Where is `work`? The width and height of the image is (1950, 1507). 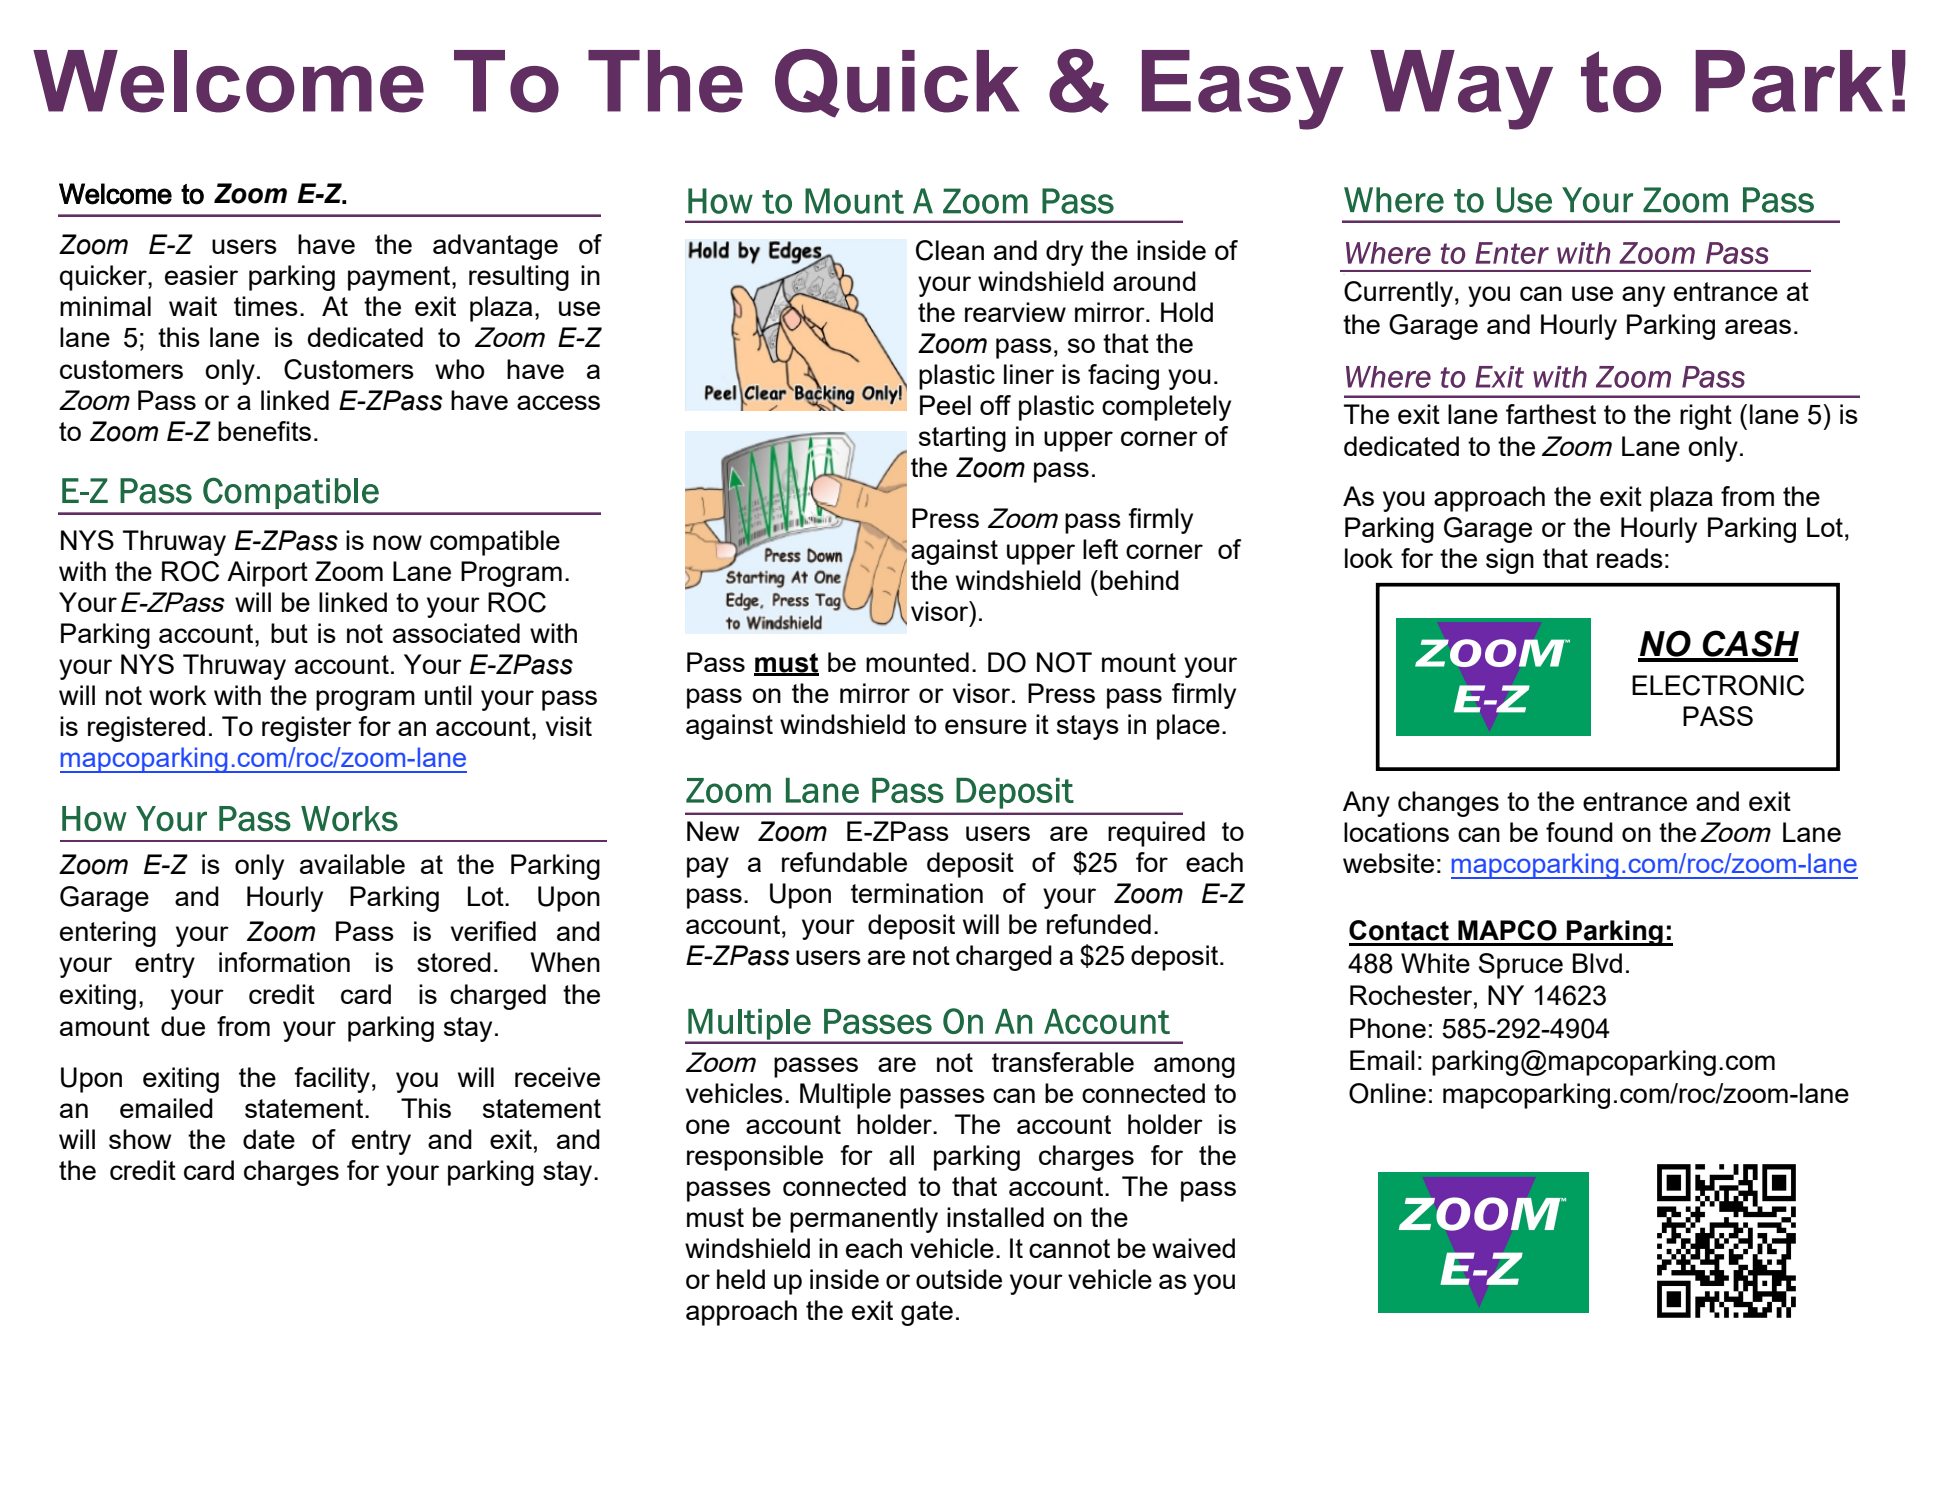 work is located at coordinates (178, 695).
